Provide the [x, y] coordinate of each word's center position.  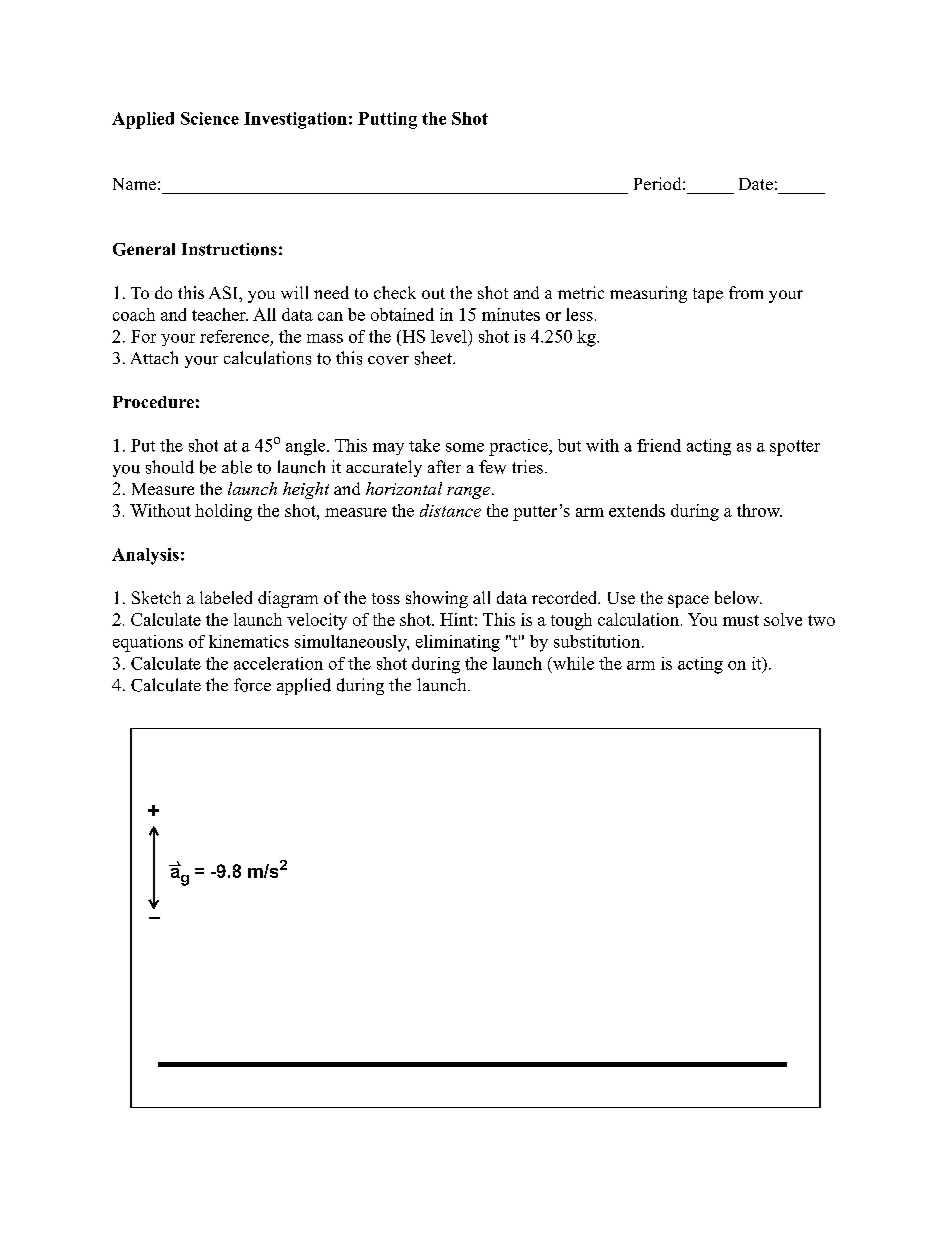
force [252, 685]
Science [210, 118]
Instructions [229, 249]
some [465, 447]
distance [450, 510]
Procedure [153, 402]
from [746, 292]
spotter [795, 448]
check [395, 292]
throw [759, 510]
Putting [387, 120]
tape [708, 295]
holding [223, 512]
